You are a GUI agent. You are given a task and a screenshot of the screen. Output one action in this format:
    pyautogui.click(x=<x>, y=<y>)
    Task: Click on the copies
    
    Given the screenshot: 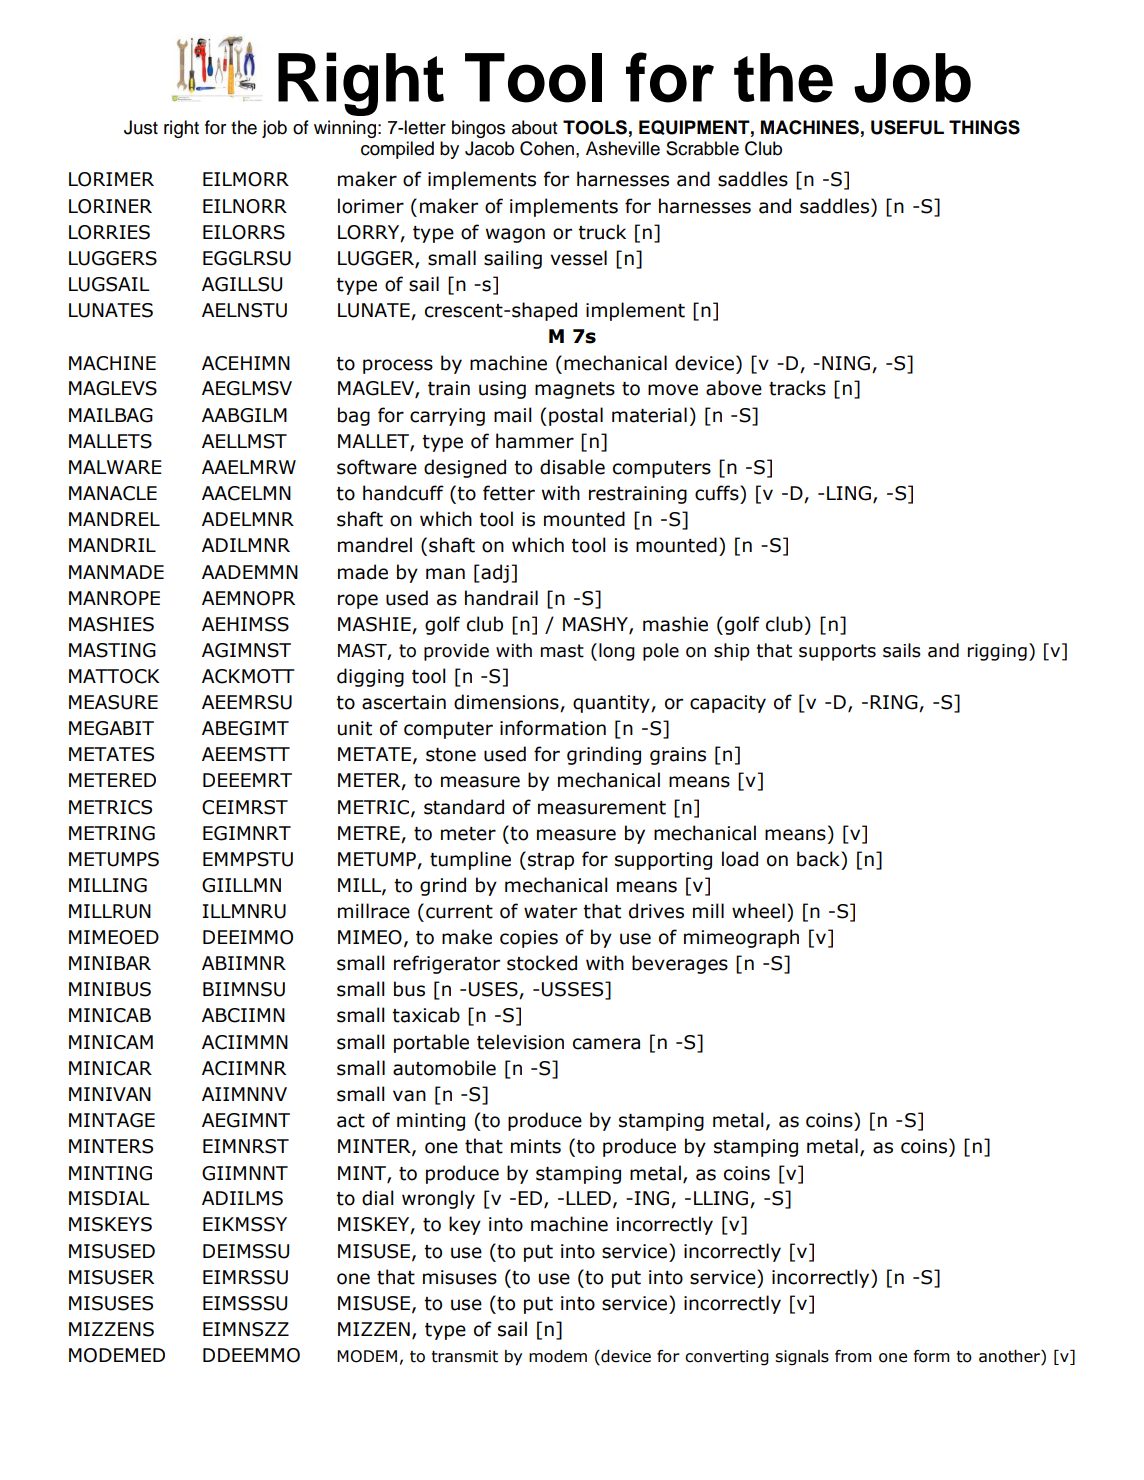 What is the action you would take?
    pyautogui.click(x=529, y=939)
